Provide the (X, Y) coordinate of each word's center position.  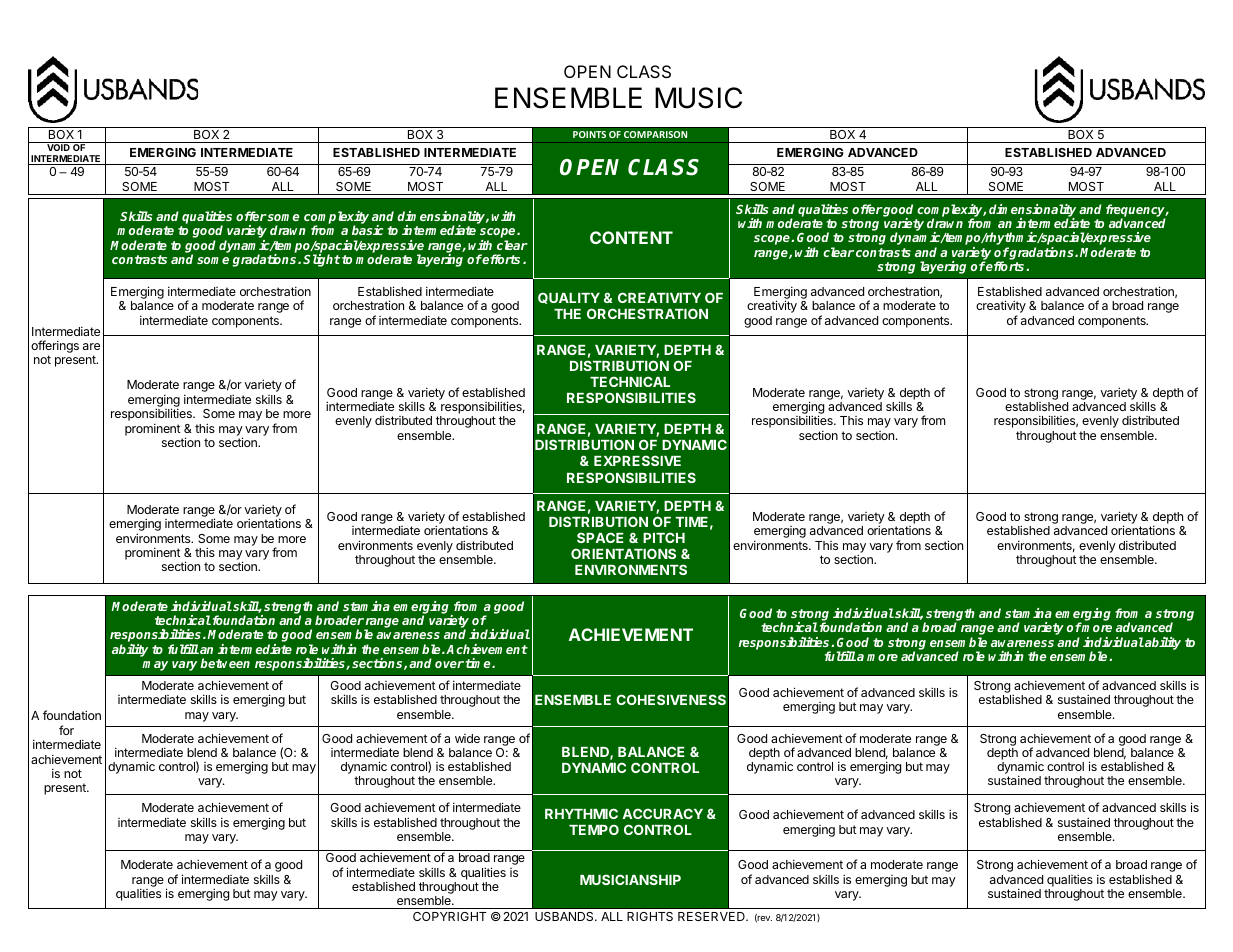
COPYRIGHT (449, 916)
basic (367, 230)
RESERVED (712, 916)
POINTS (589, 134)
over (449, 664)
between (225, 663)
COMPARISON (656, 134)
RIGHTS (650, 916)
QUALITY (569, 298)
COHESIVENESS (671, 699)
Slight (322, 260)
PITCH (664, 537)
